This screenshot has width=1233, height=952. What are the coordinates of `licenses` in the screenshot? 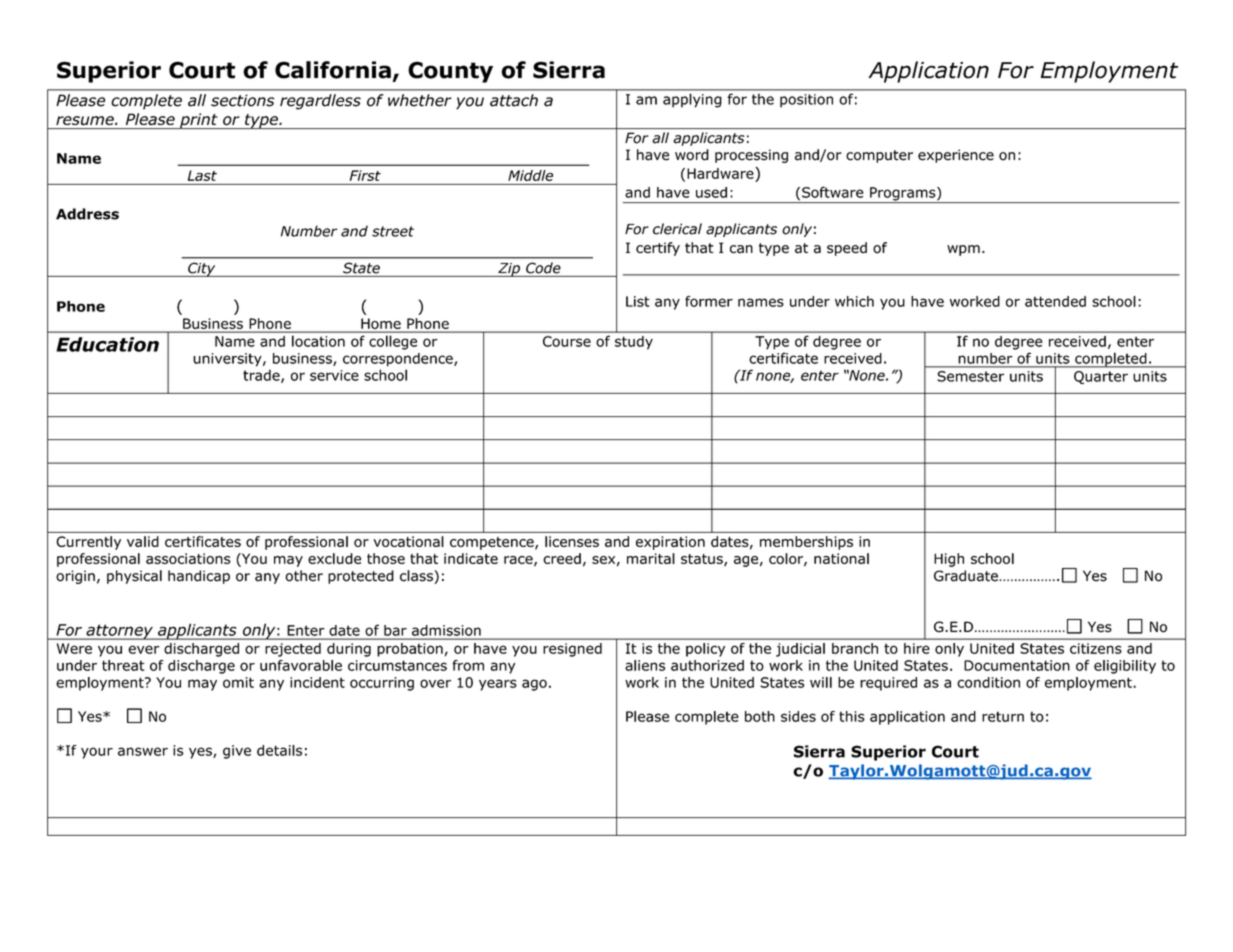 It's located at (572, 541).
